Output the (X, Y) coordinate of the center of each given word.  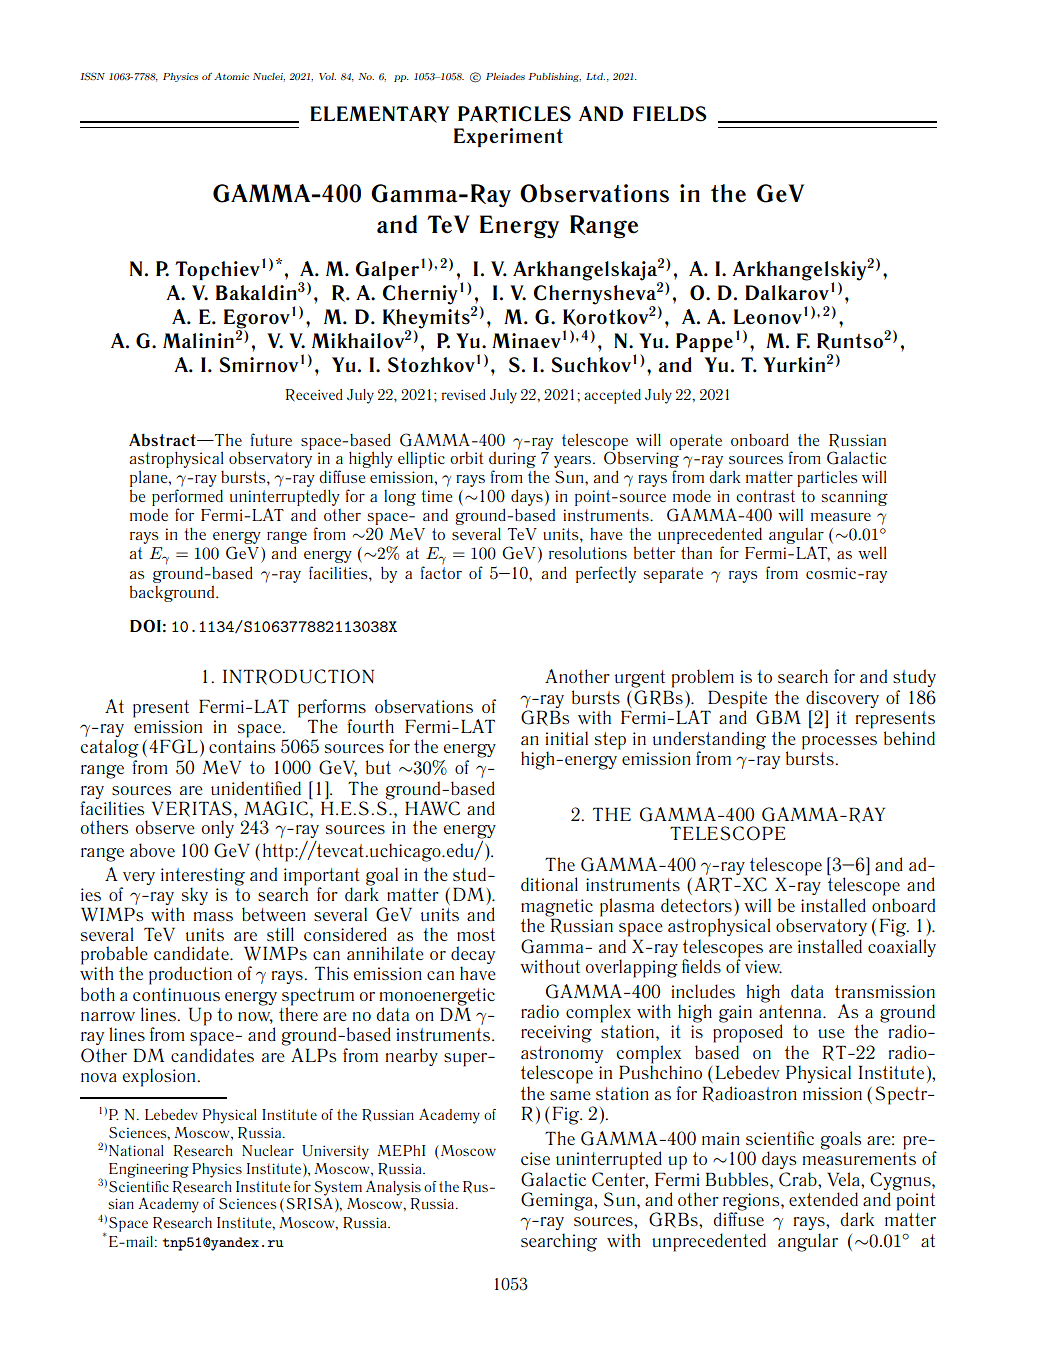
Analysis (393, 1188)
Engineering (149, 1170)
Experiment (508, 137)
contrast (765, 496)
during (512, 461)
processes (839, 743)
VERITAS (192, 809)
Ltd (595, 76)
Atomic (231, 76)
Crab (799, 1179)
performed (187, 497)
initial (566, 738)
